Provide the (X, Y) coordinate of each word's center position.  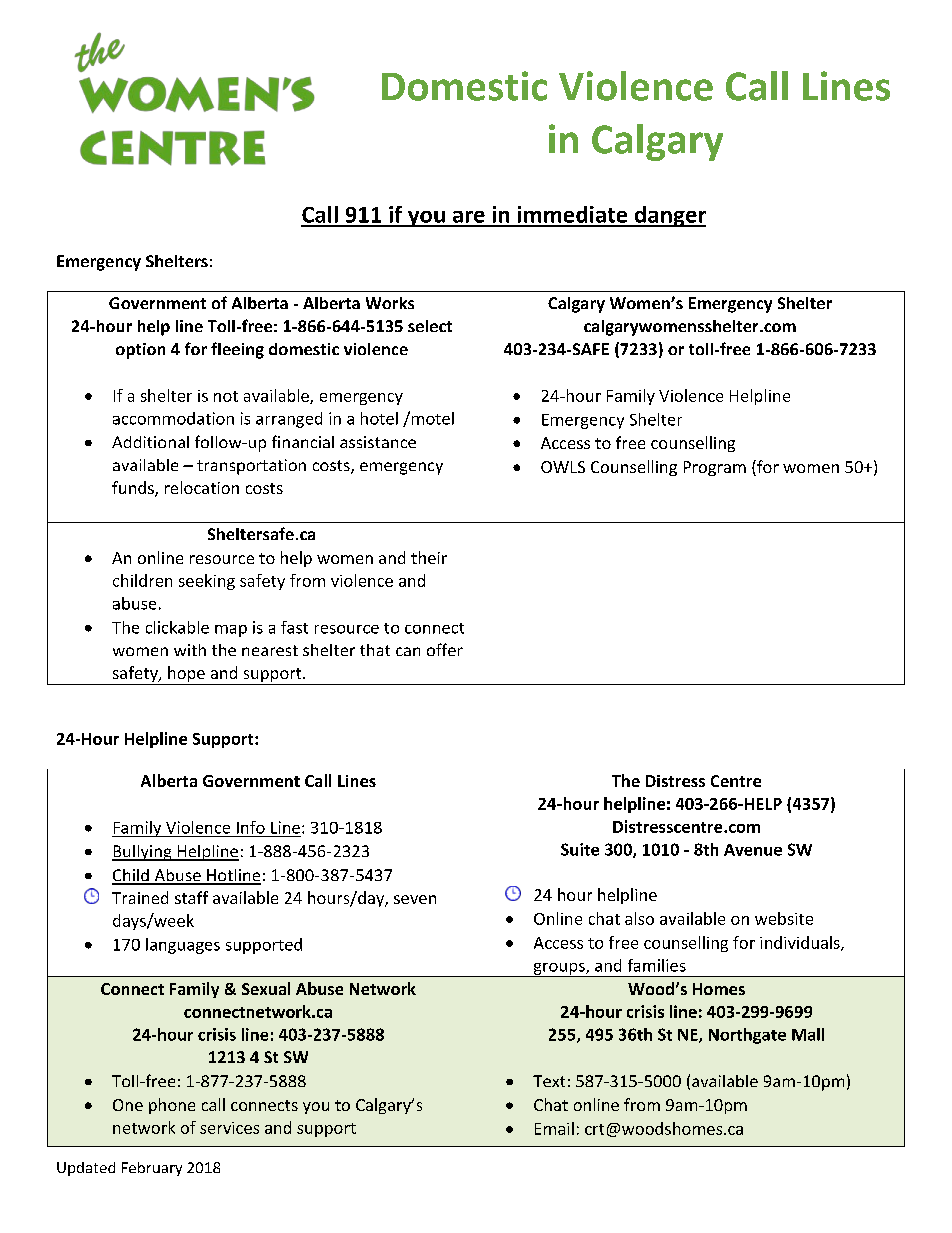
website (784, 918)
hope (186, 675)
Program (715, 468)
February (152, 1169)
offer (445, 649)
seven (415, 899)
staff (191, 897)
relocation (202, 487)
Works (390, 303)
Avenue (753, 850)
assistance (378, 442)
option (140, 351)
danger (669, 216)
